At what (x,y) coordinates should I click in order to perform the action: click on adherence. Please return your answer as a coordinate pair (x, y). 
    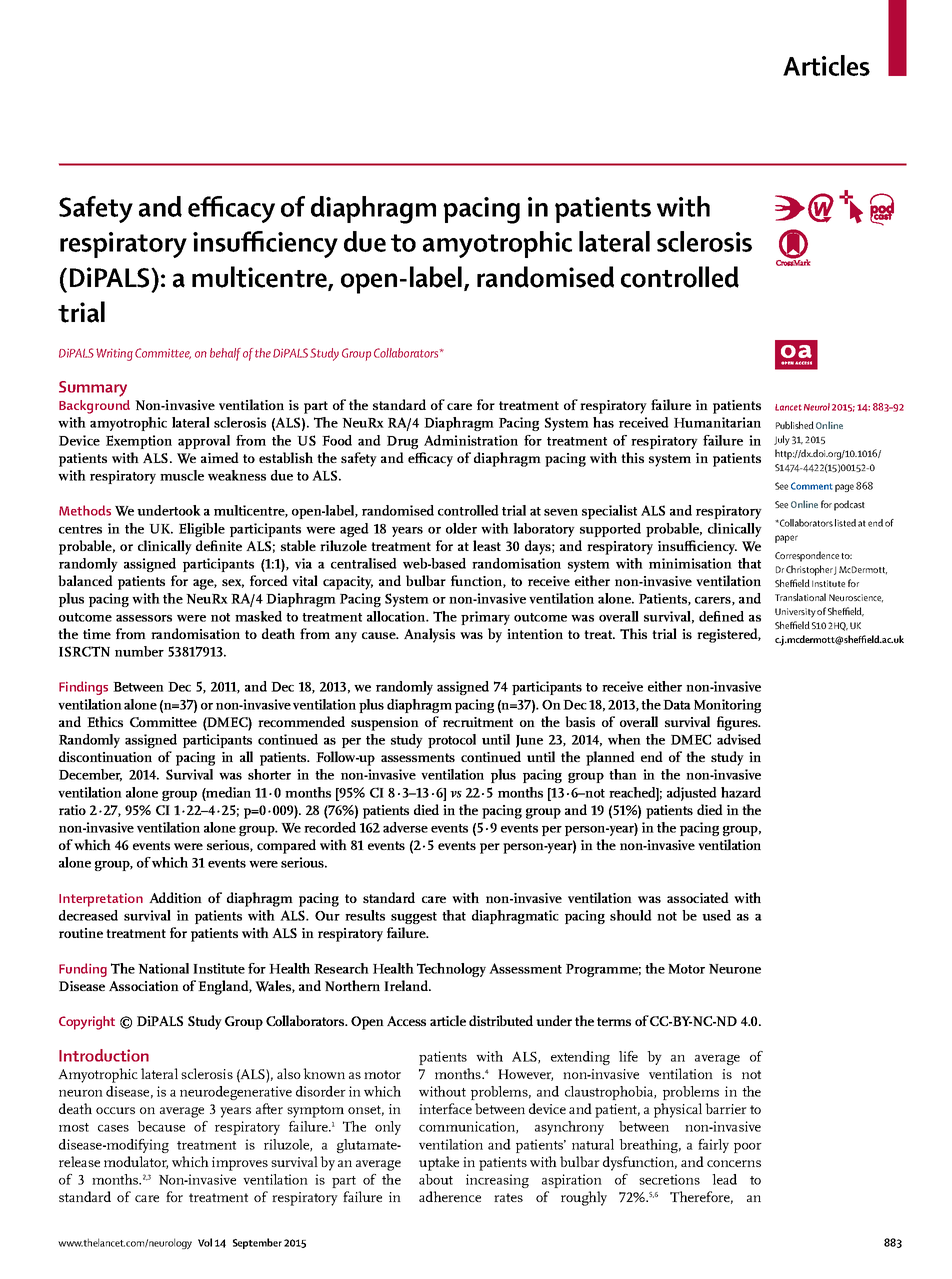
    Looking at the image, I should click on (450, 1196).
